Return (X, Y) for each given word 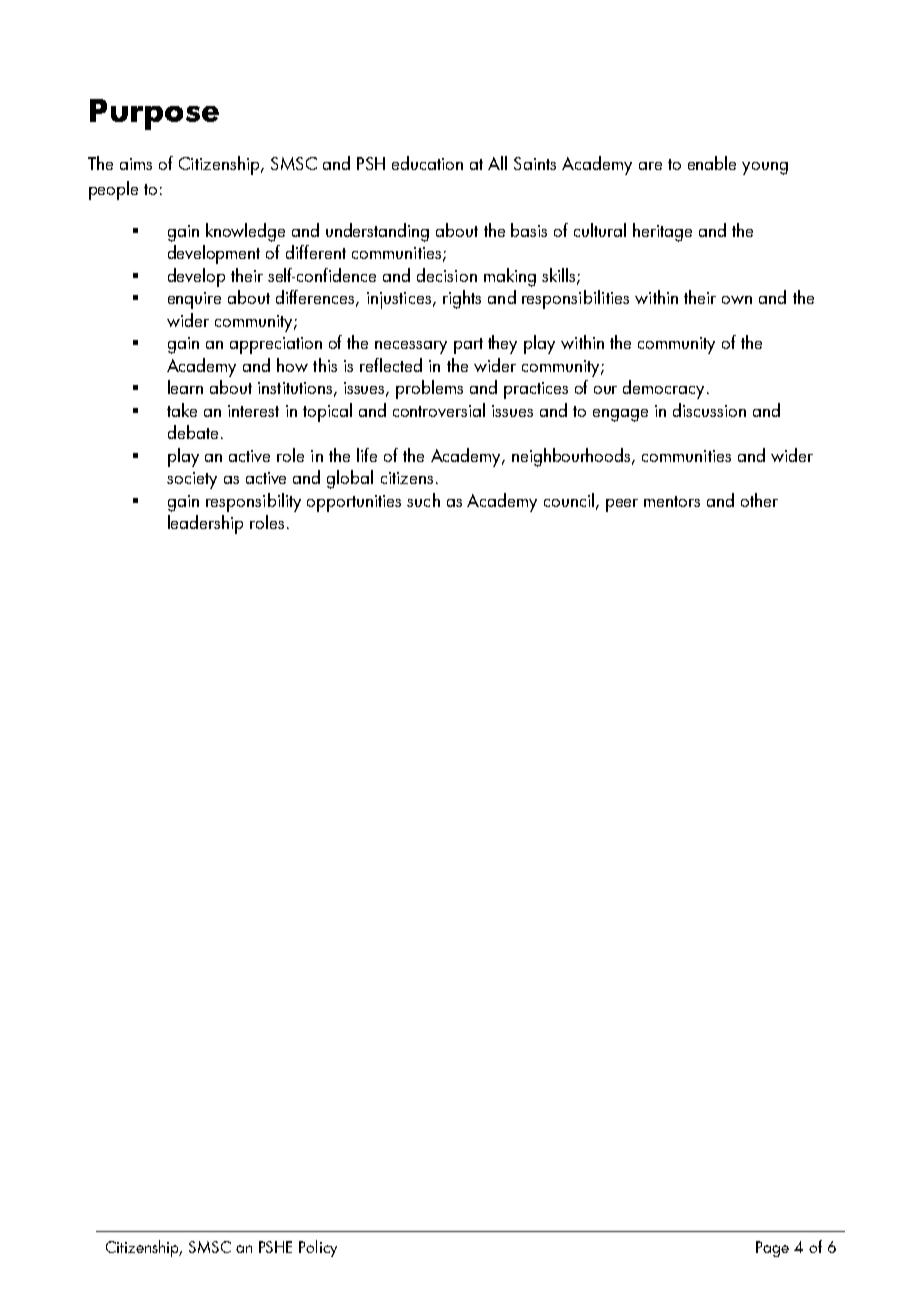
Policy (318, 1248)
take (182, 410)
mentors (672, 501)
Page (772, 1249)
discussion (709, 410)
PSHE (275, 1247)
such (423, 500)
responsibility (253, 502)
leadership (205, 524)
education (427, 163)
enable (712, 163)
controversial (439, 410)
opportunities (354, 503)
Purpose (154, 114)
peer (622, 505)
